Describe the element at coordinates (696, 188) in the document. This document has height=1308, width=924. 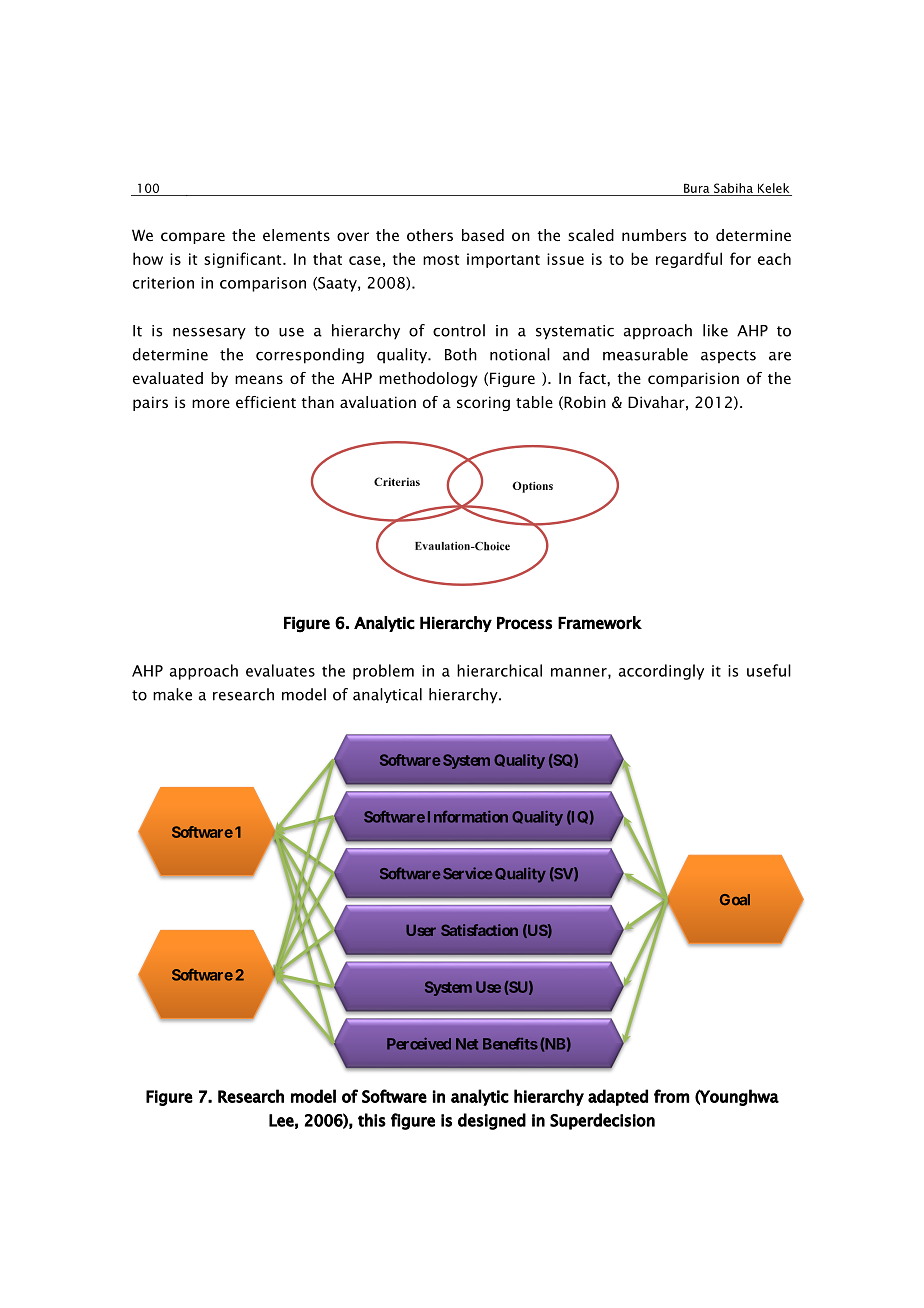
I see `Bura` at that location.
